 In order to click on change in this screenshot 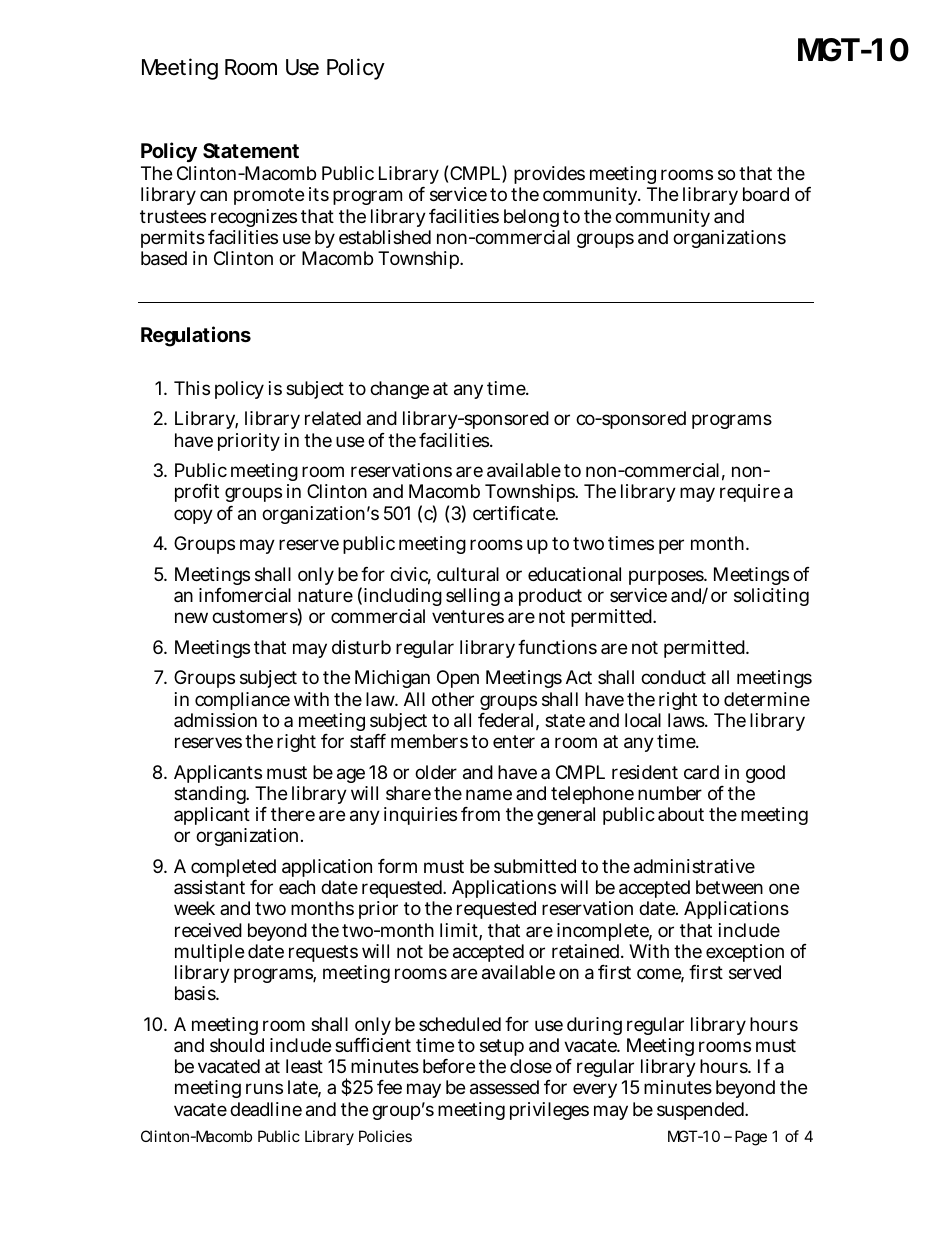, I will do `click(399, 390)`.
